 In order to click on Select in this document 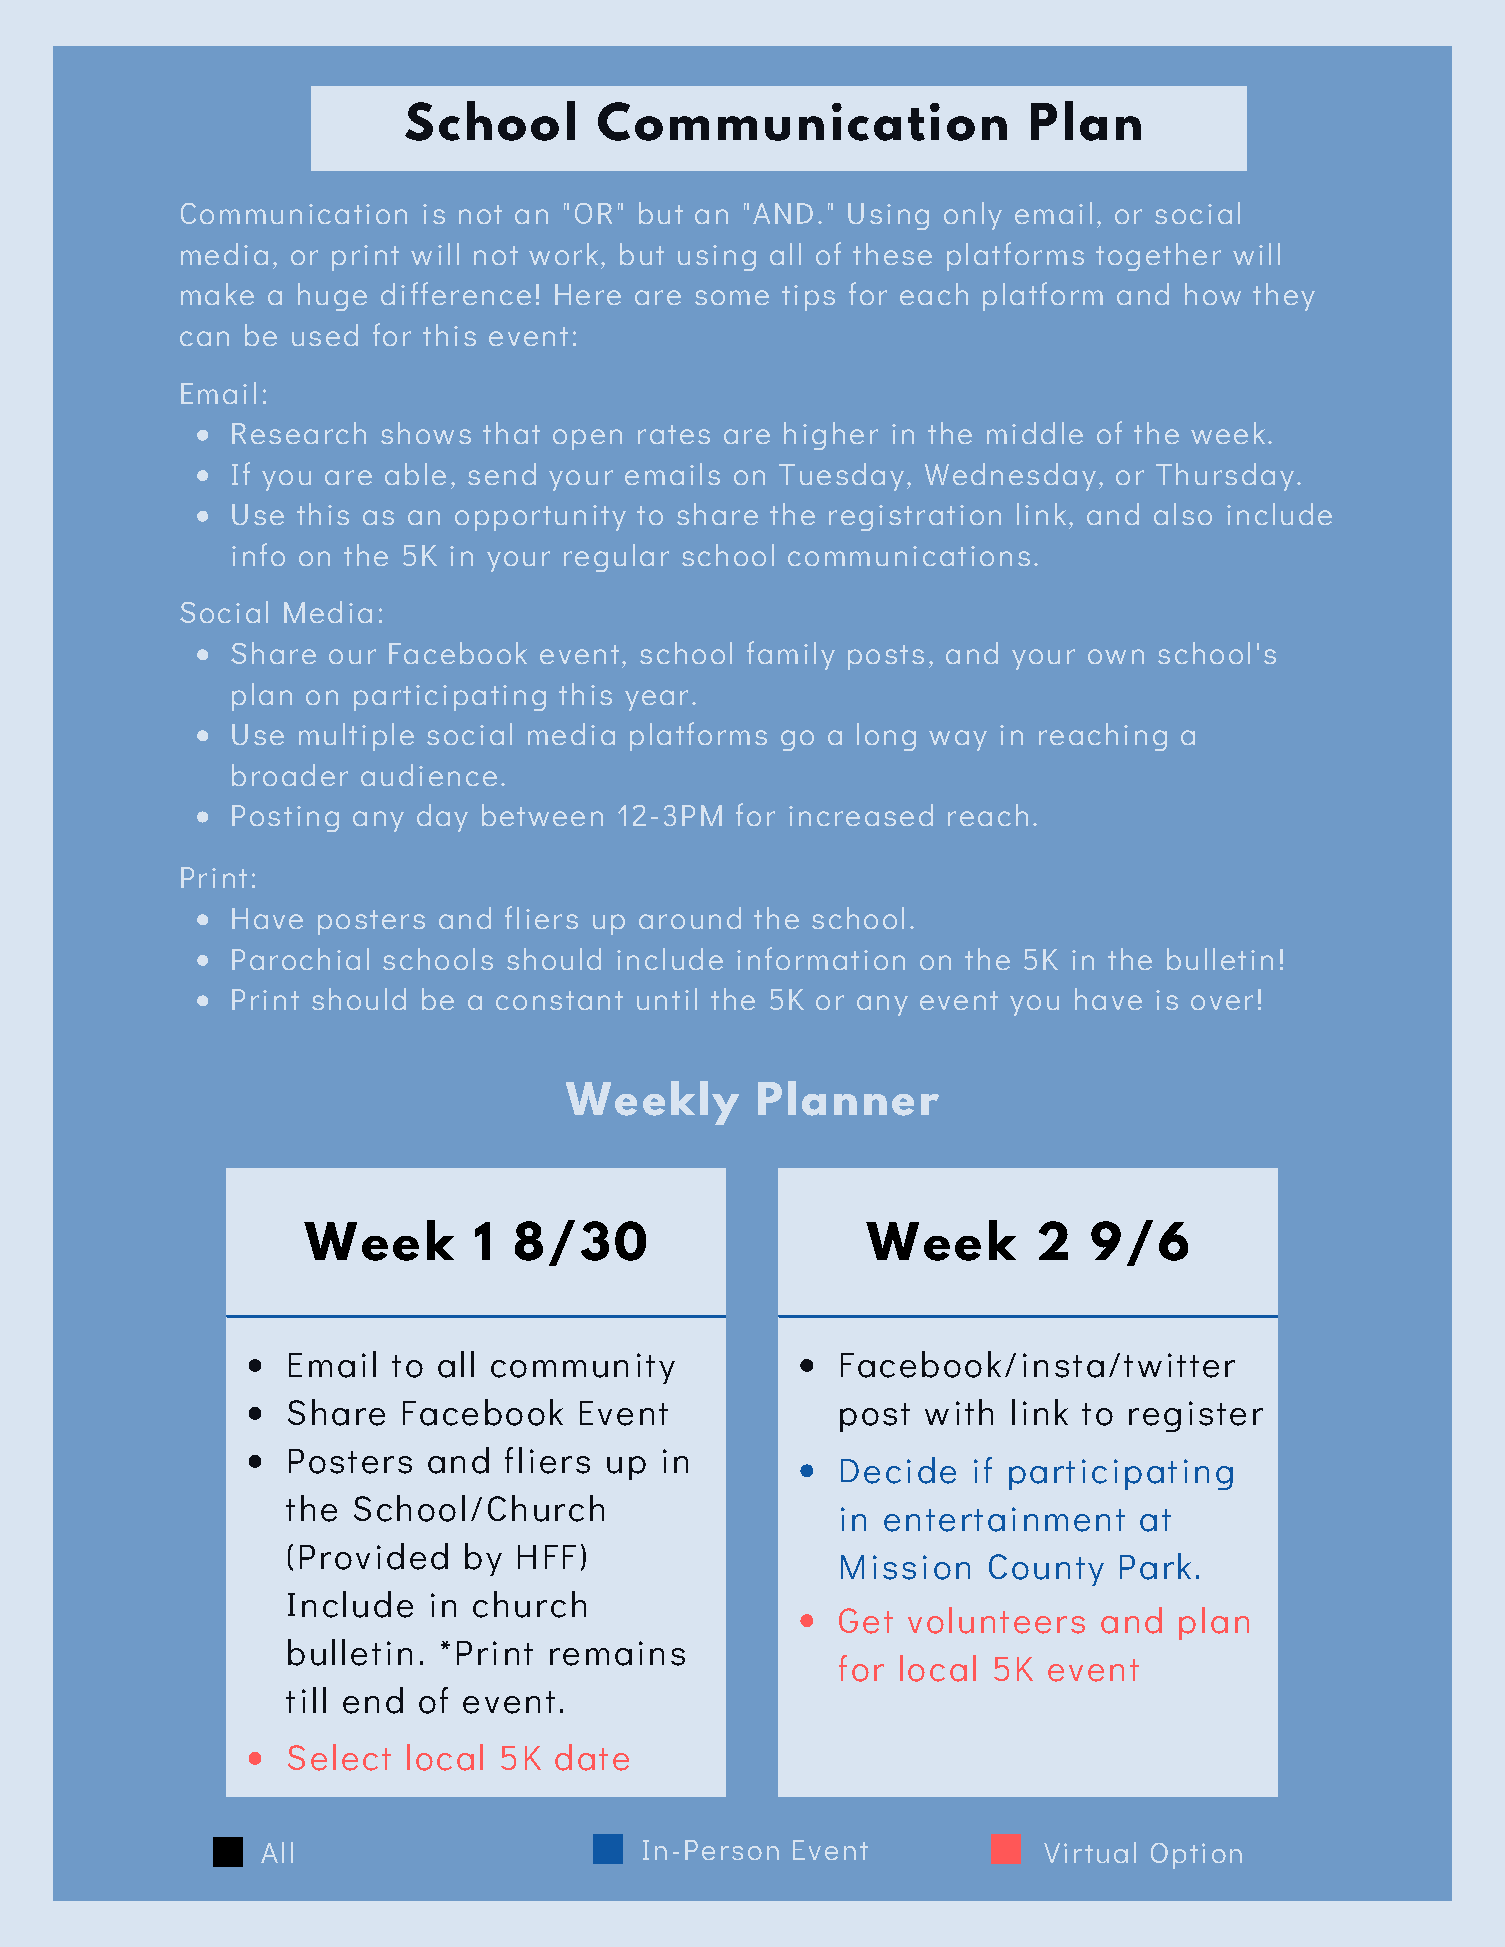, I will do `click(339, 1757)`.
